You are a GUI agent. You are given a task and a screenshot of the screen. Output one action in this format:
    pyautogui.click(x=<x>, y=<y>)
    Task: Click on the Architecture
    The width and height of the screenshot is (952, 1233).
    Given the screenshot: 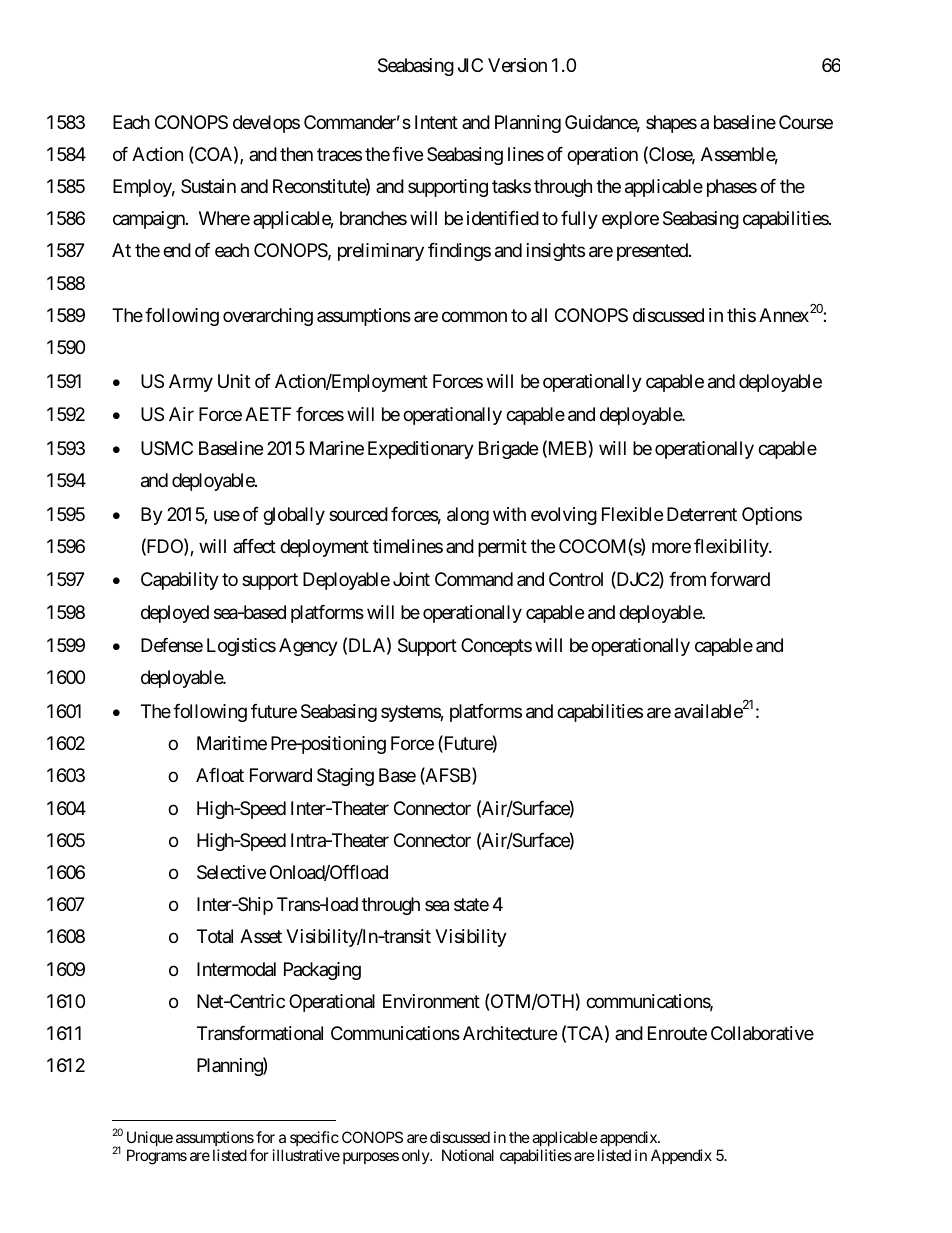 What is the action you would take?
    pyautogui.click(x=510, y=1033)
